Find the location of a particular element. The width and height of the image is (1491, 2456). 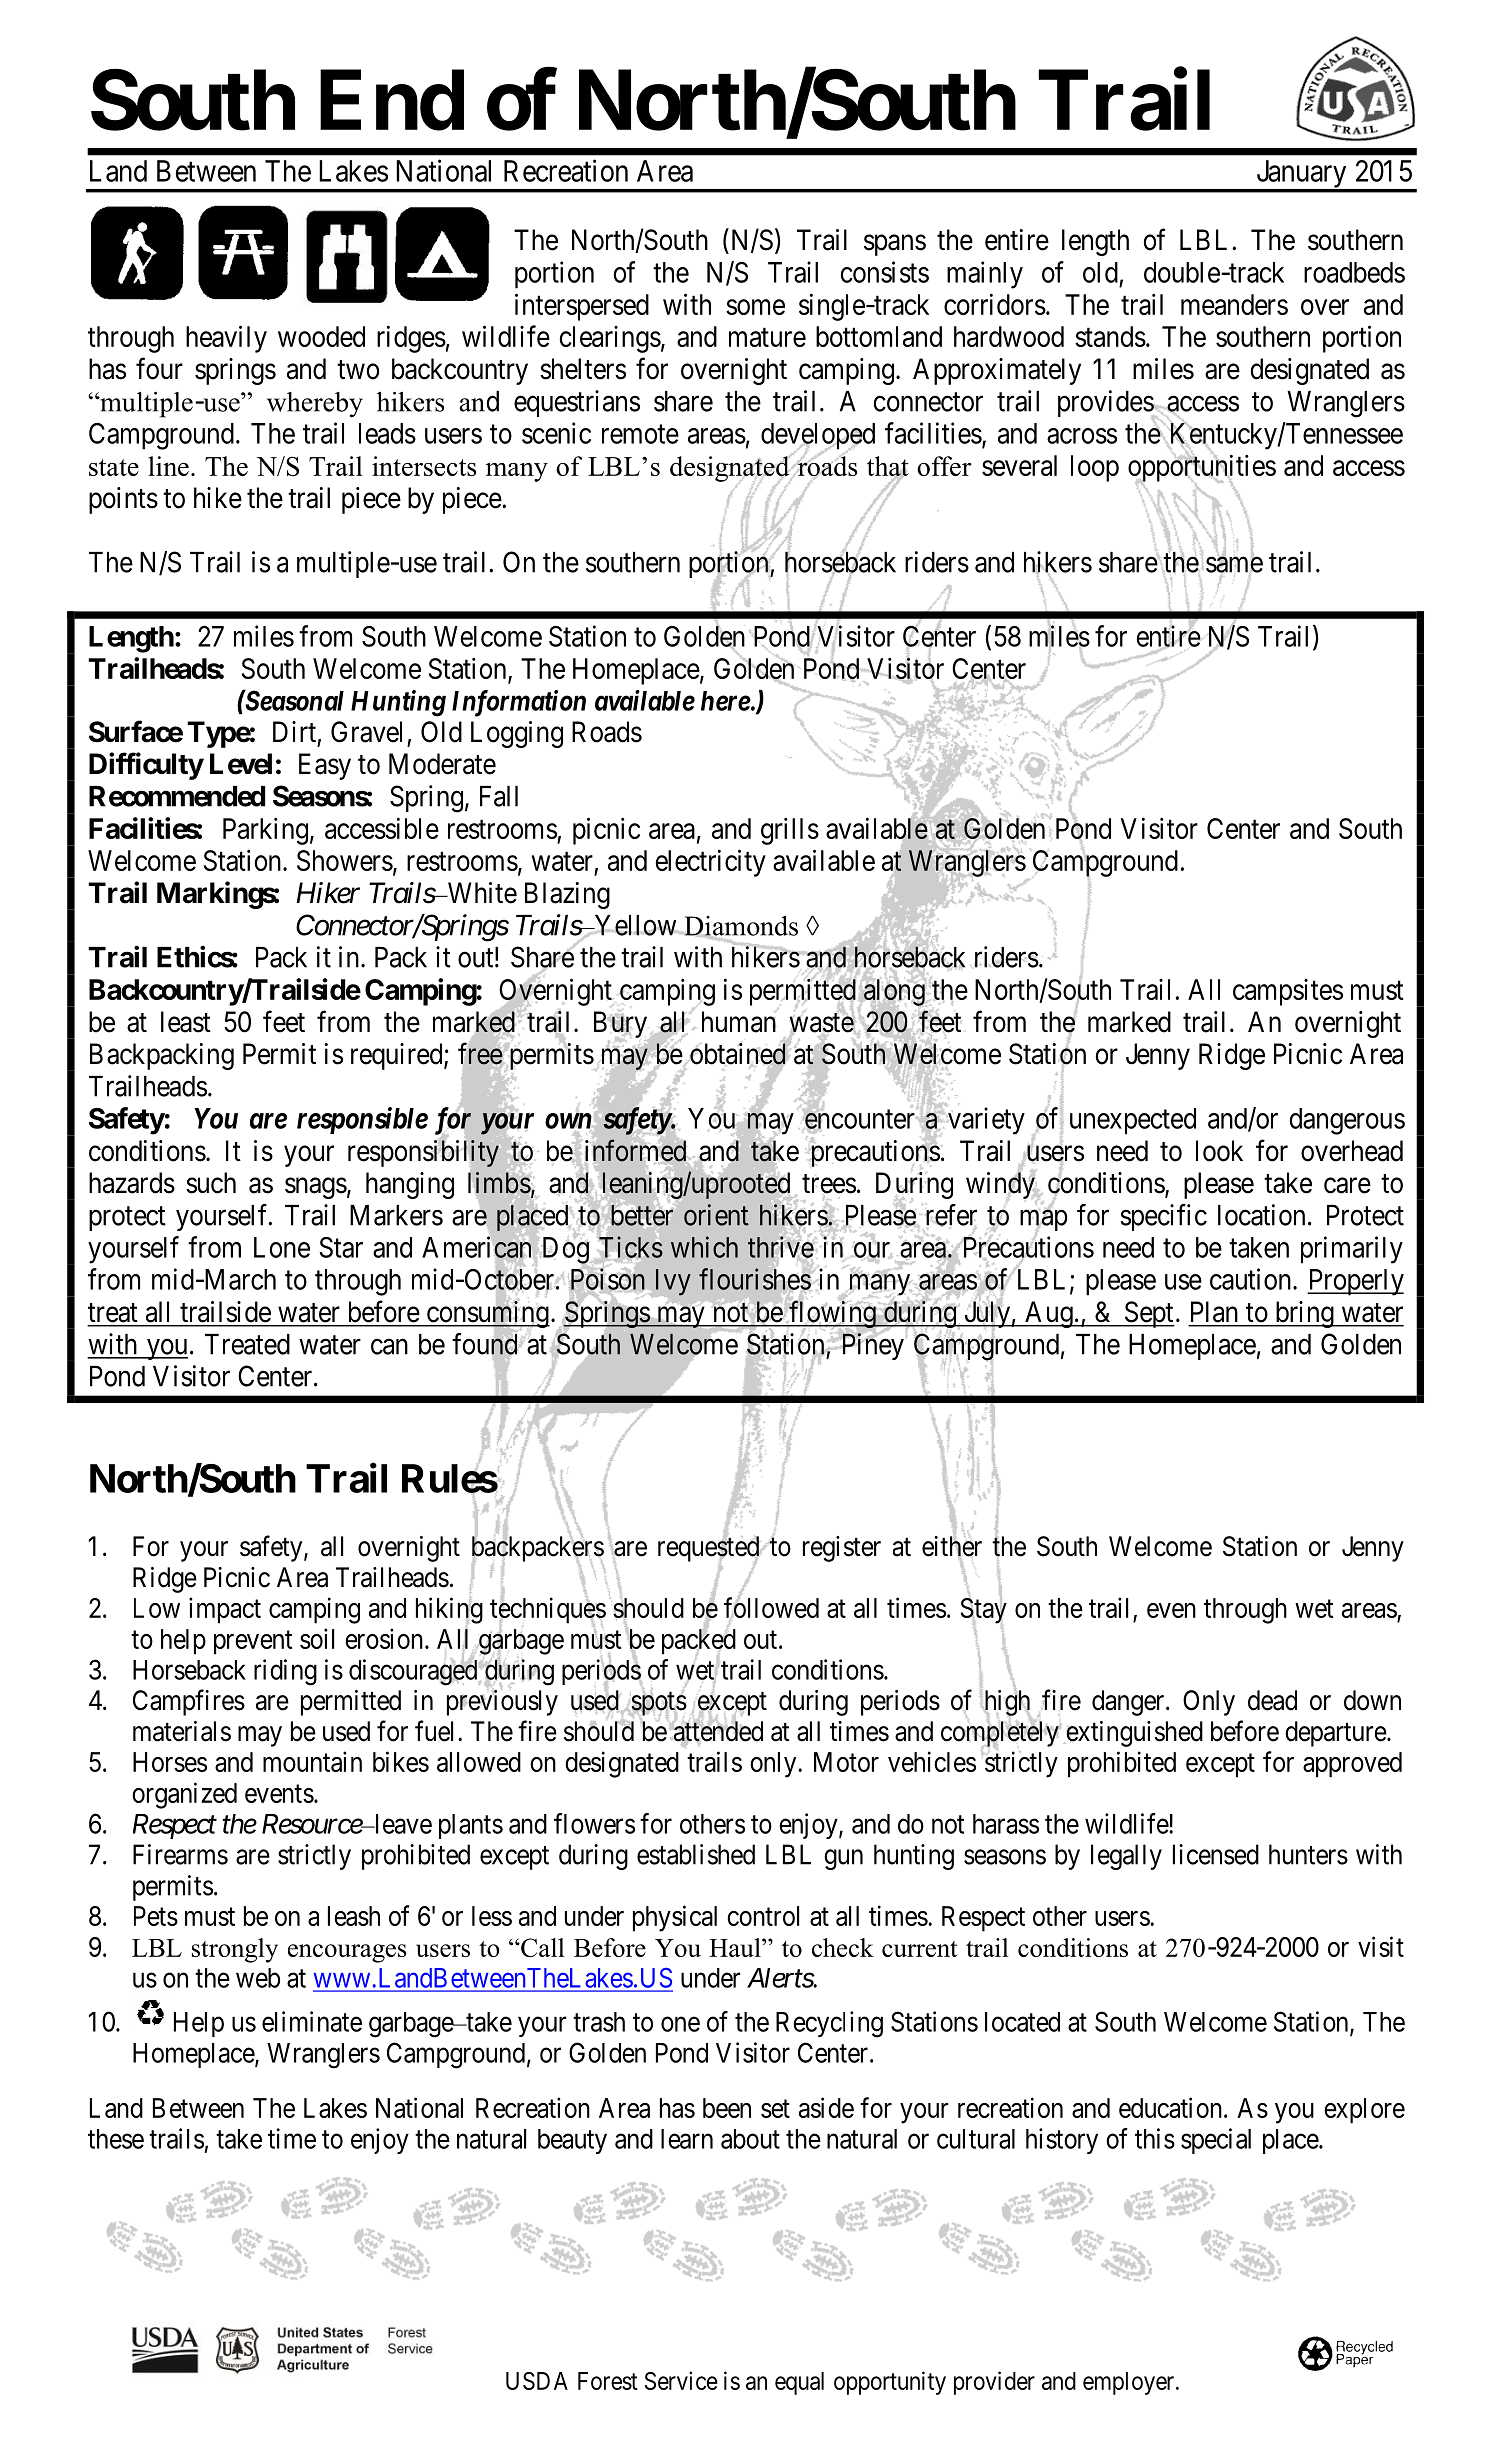

mature is located at coordinates (767, 337).
